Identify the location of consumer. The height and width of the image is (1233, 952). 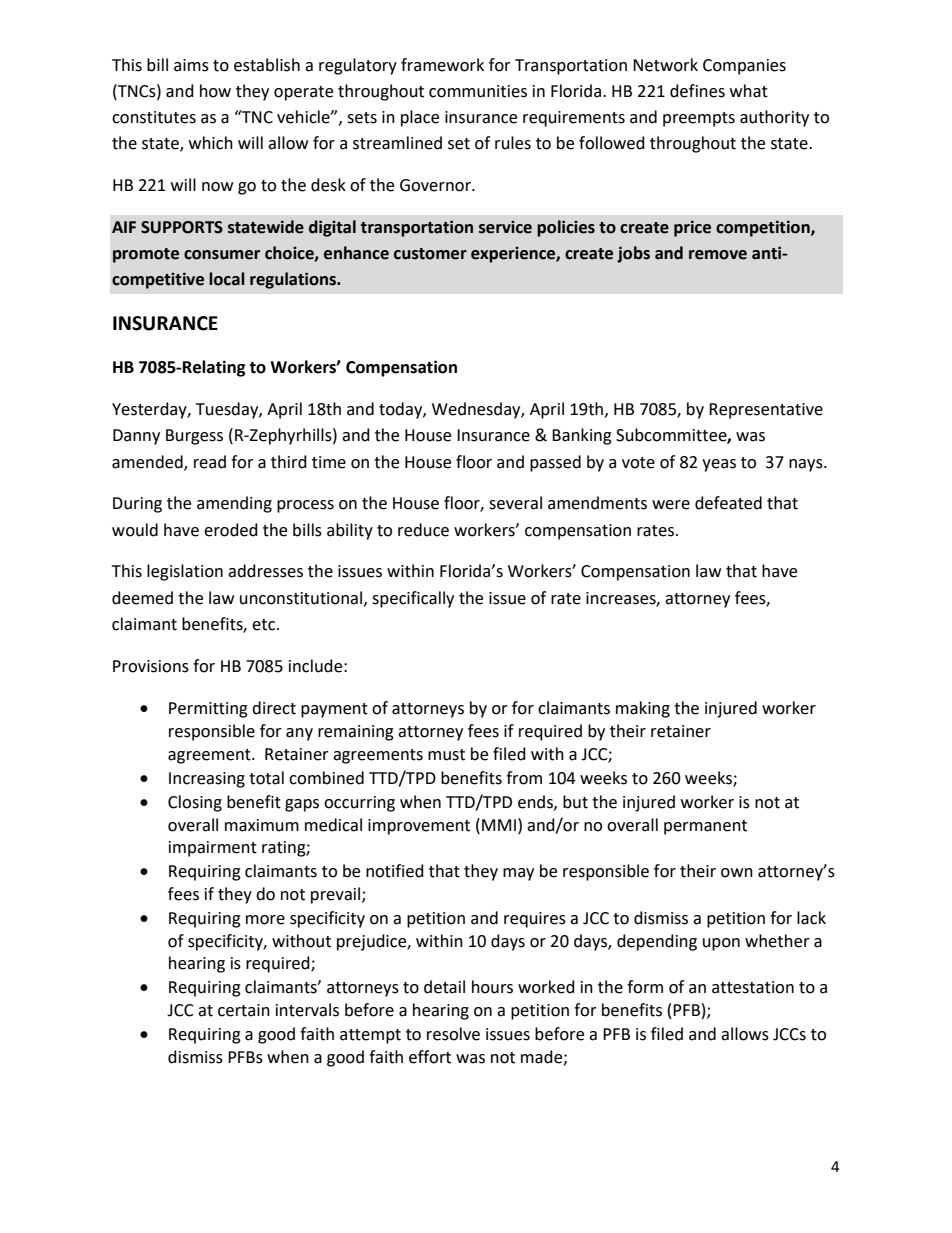
(222, 255).
